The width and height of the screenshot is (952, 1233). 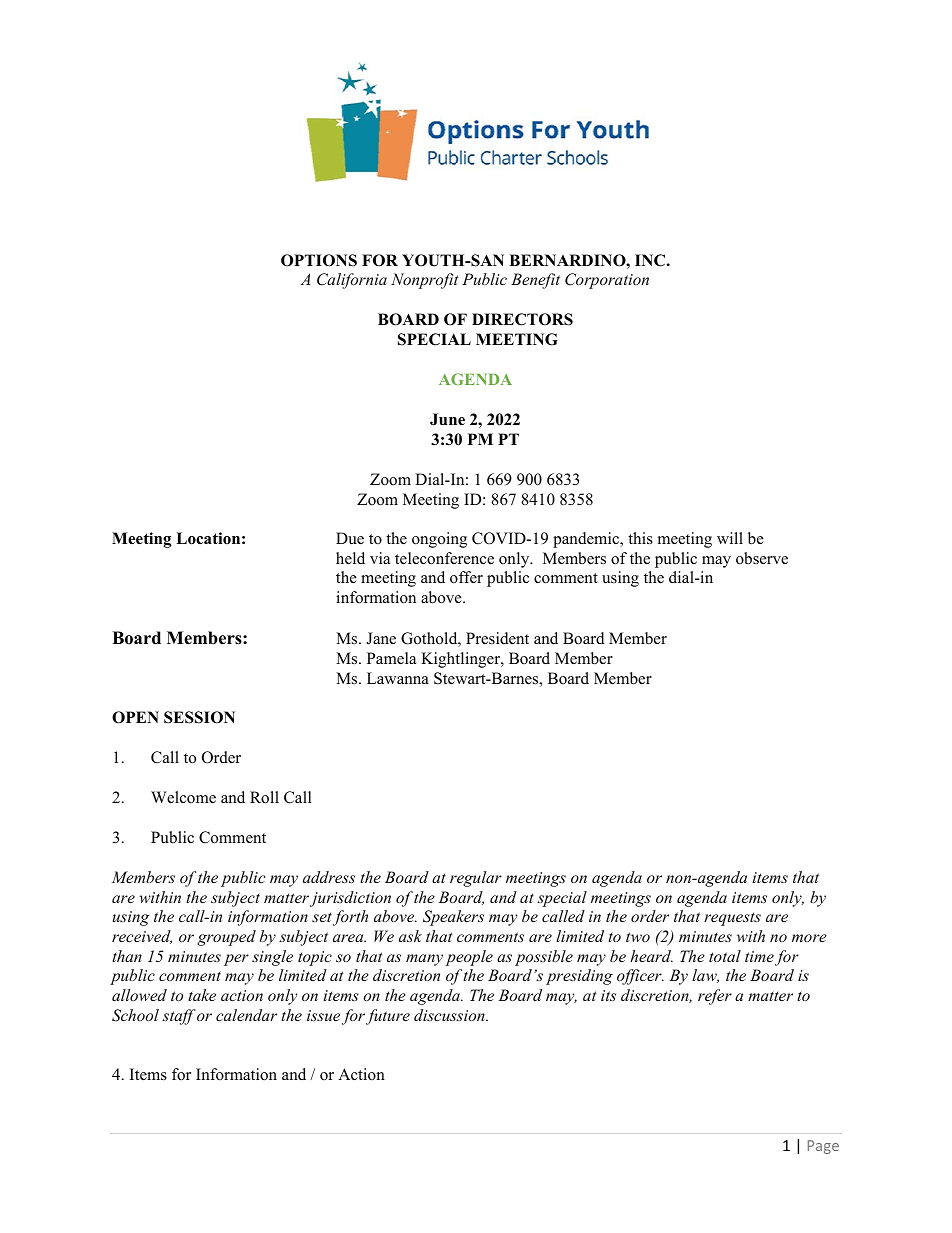 What do you see at coordinates (425, 281) in the screenshot?
I see `Nonprofit` at bounding box center [425, 281].
